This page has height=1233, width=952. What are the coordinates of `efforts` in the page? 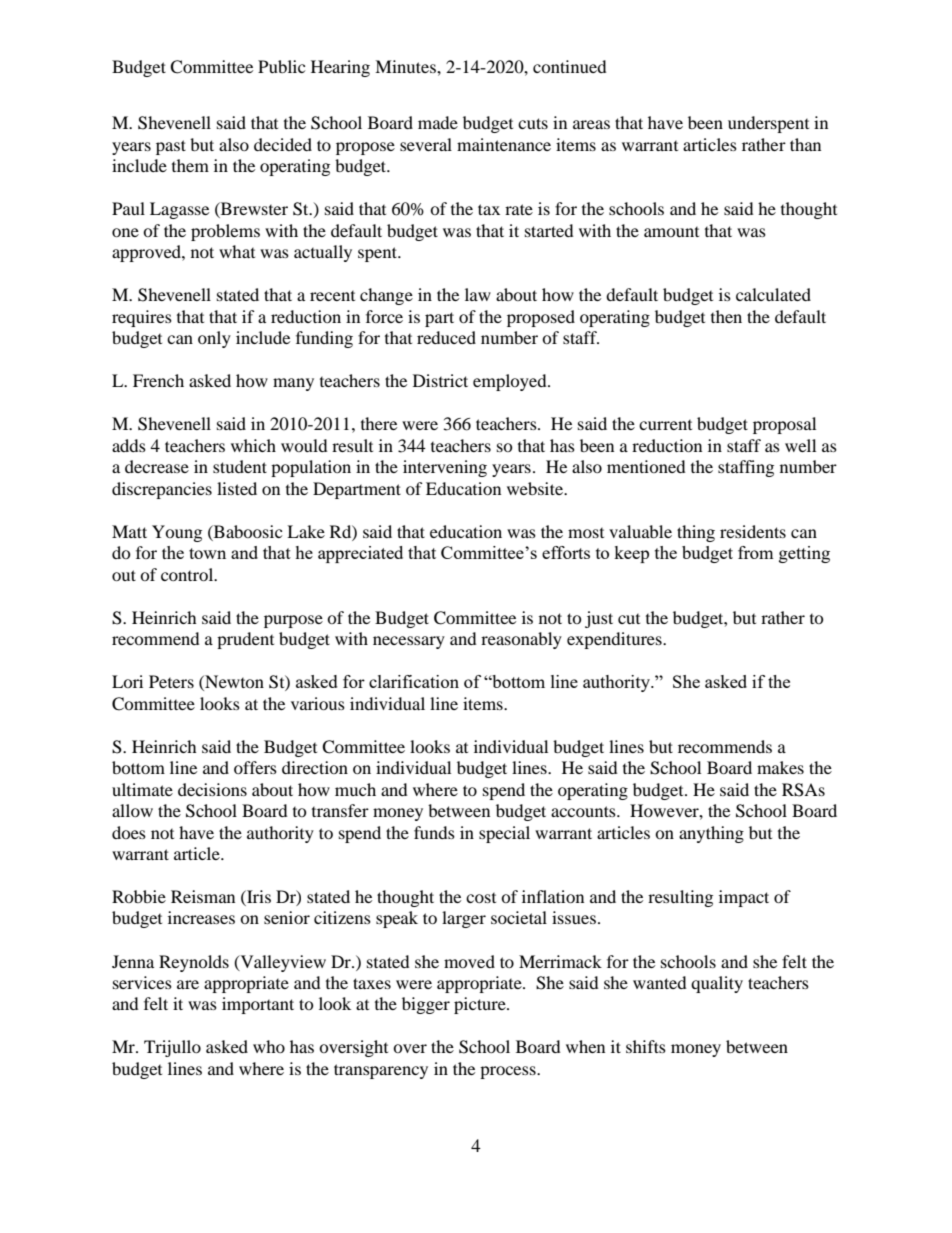 It's located at (566, 552).
